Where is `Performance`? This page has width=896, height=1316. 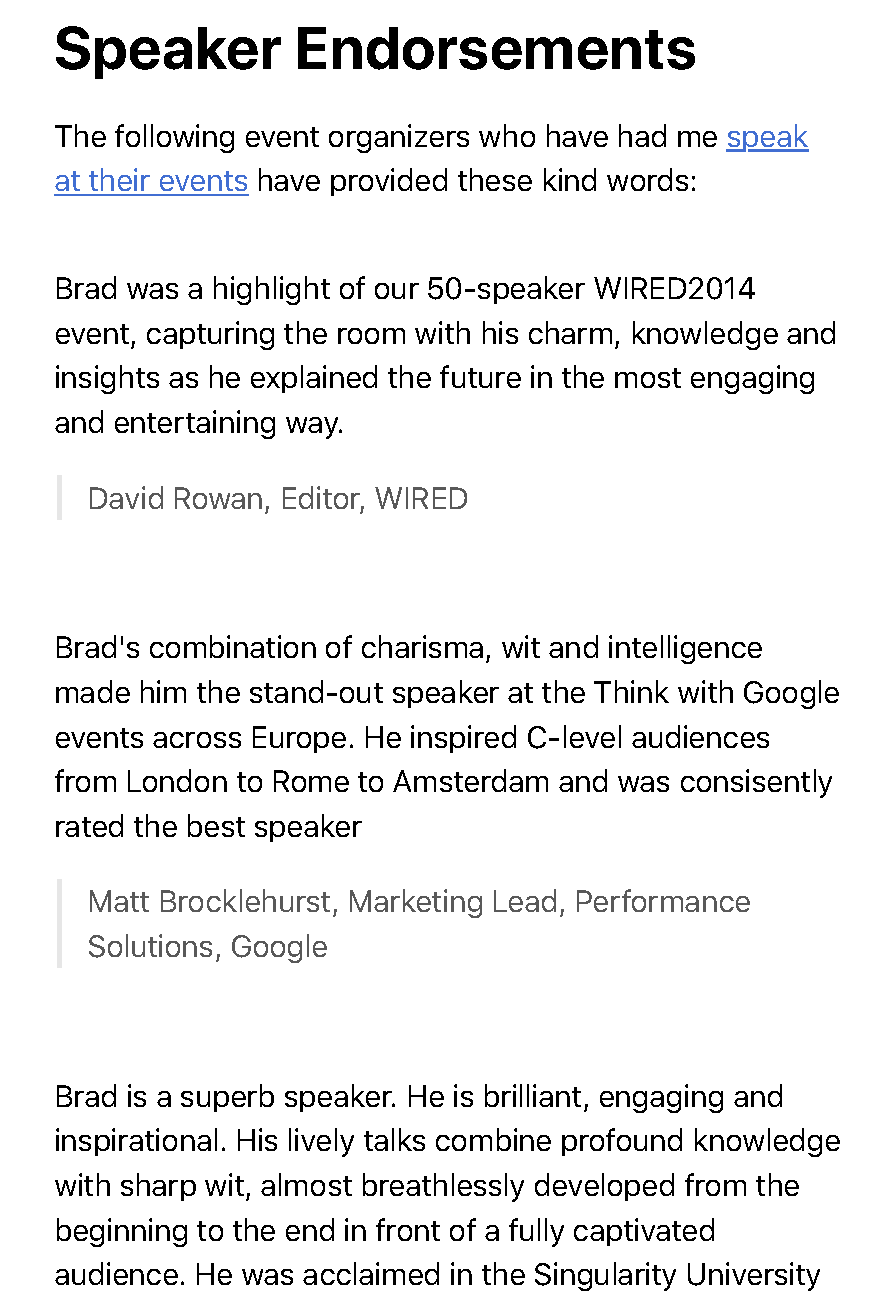 Performance is located at coordinates (663, 900).
